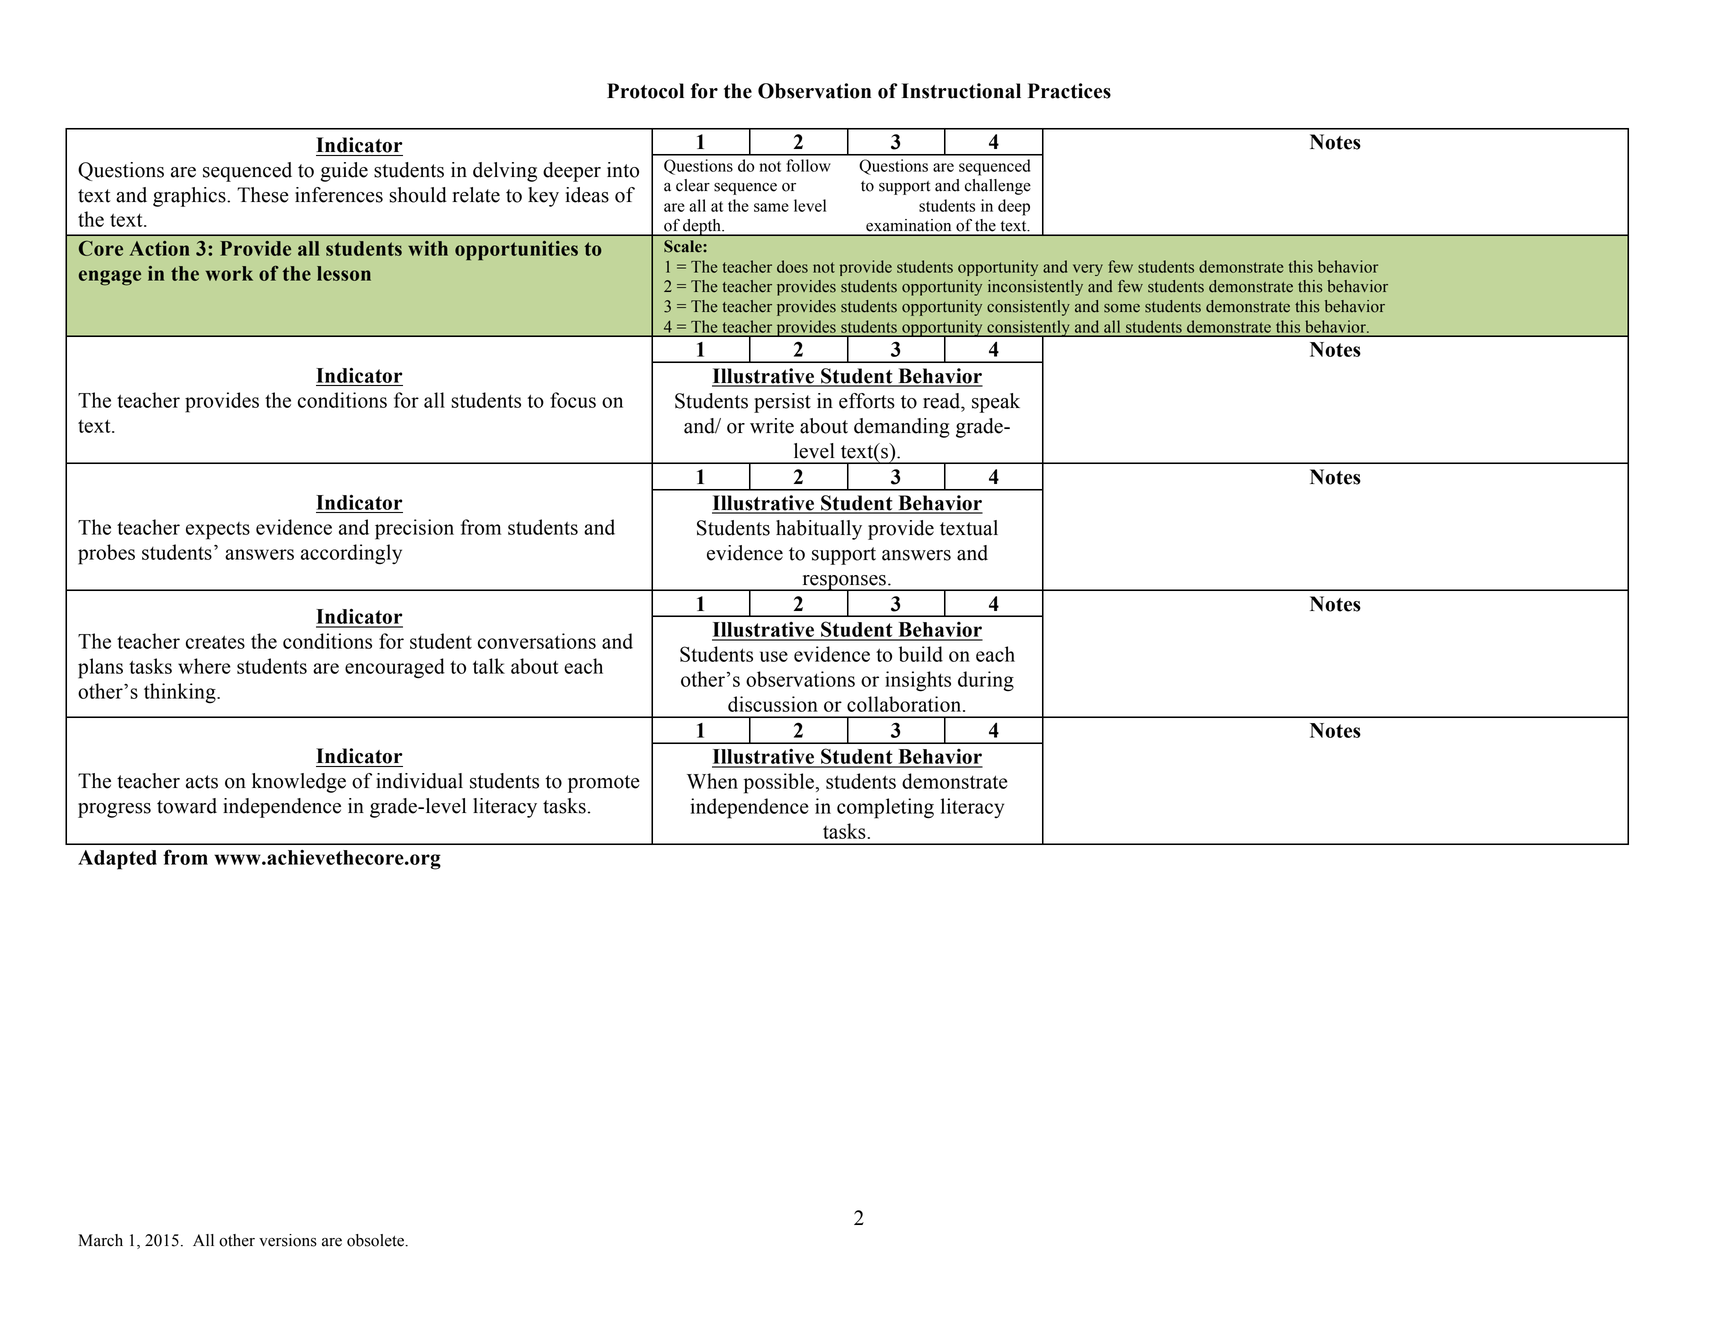 The height and width of the image is (1328, 1718). I want to click on expects, so click(218, 531).
